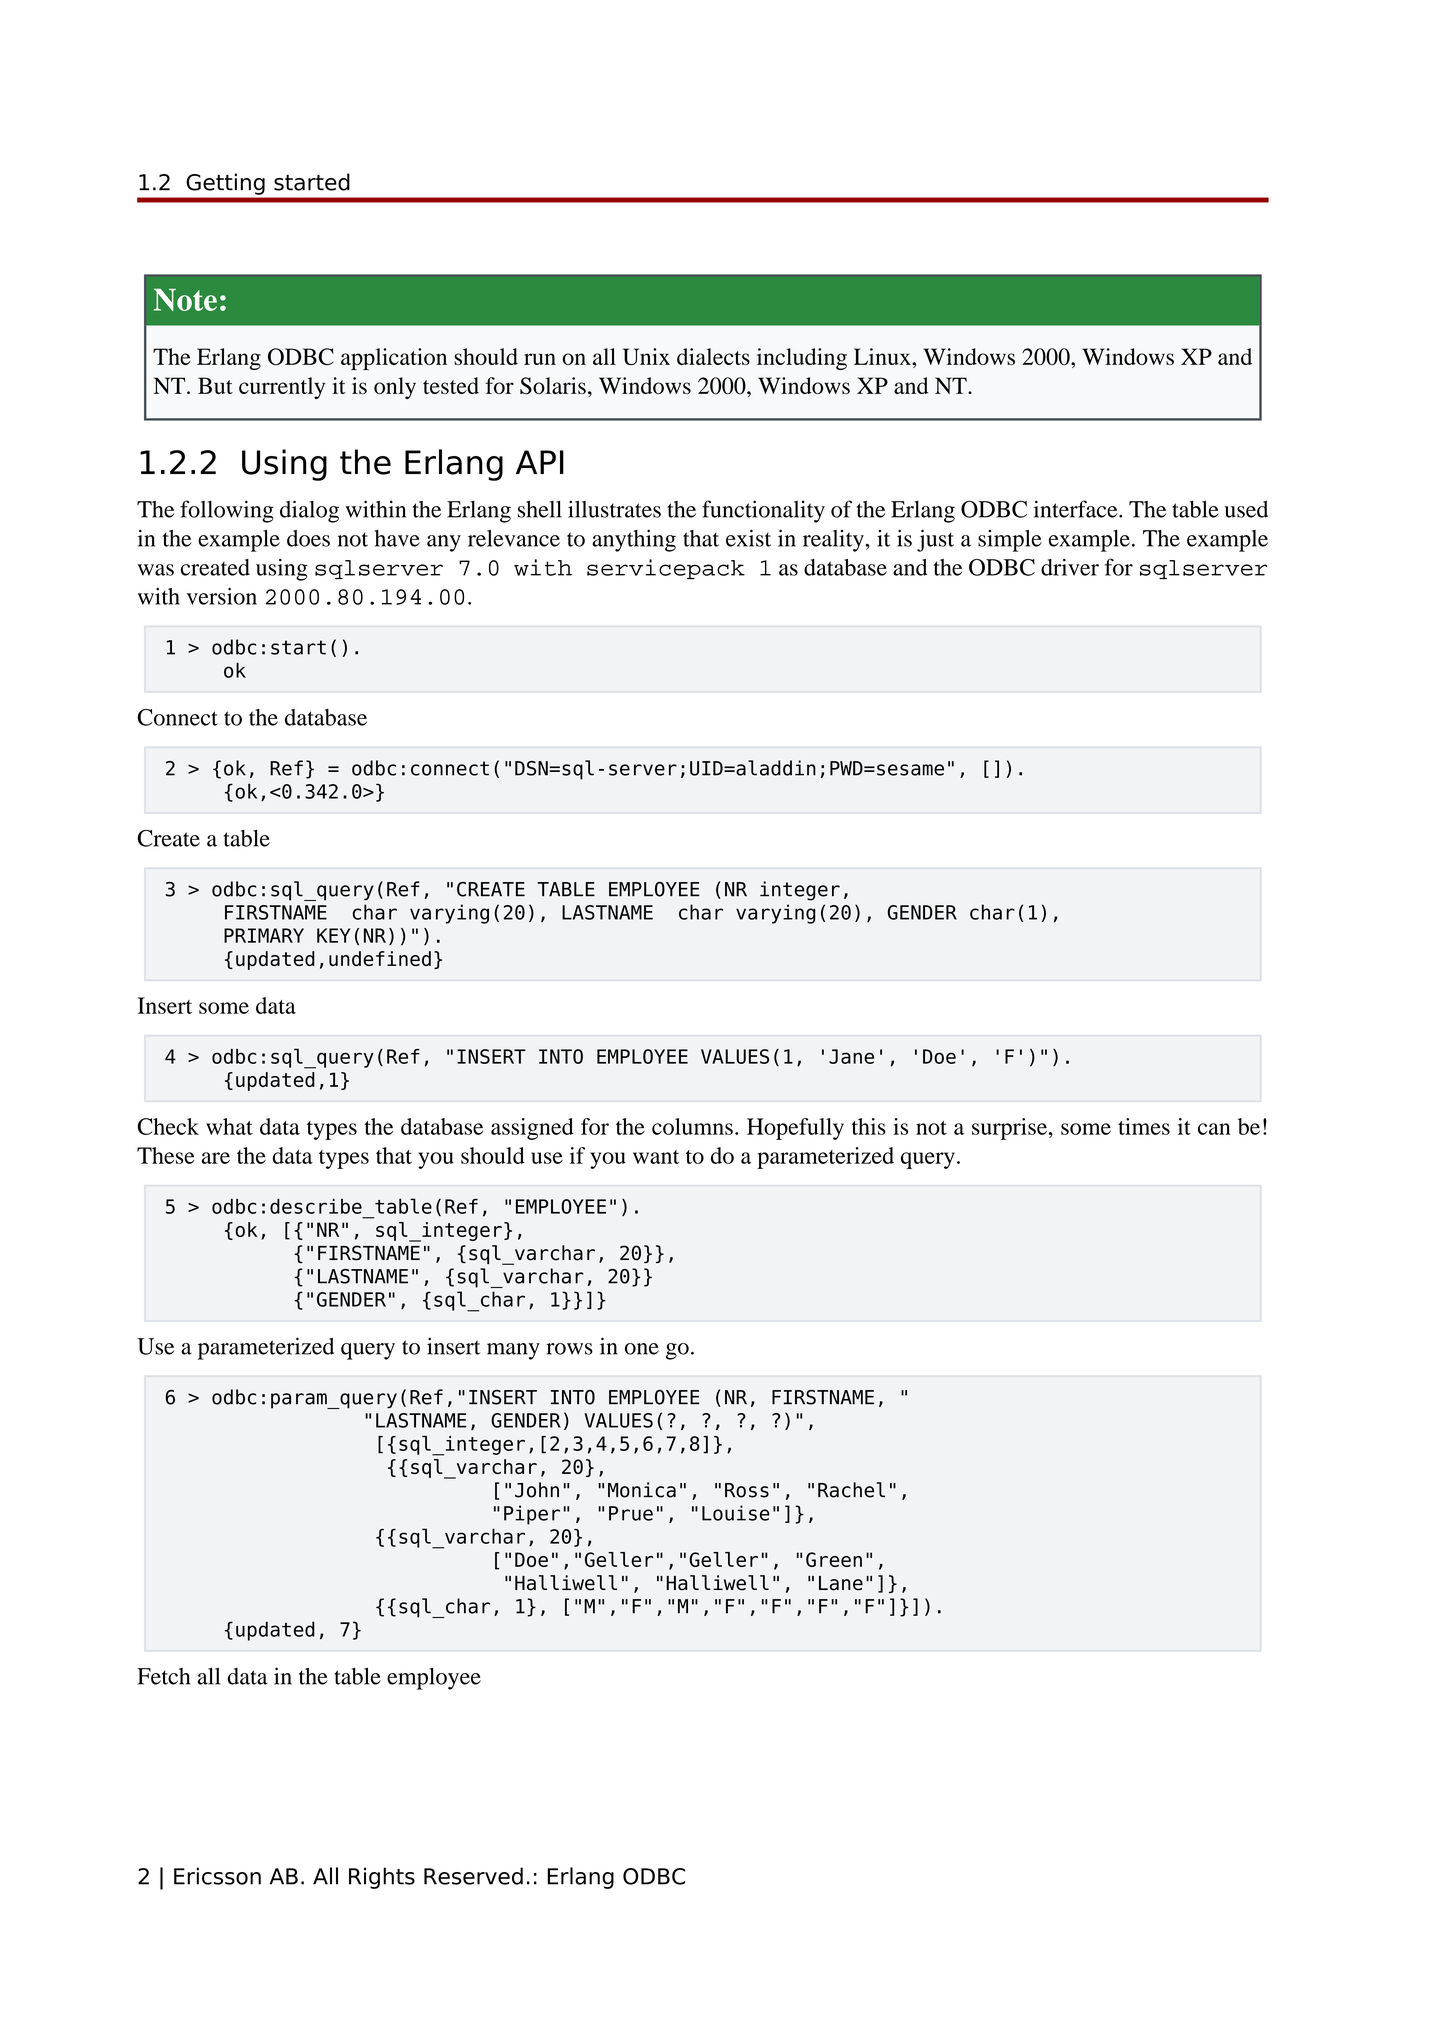 This screenshot has height=2037, width=1440. What do you see at coordinates (264, 935) in the screenshot?
I see `PRIMARY` at bounding box center [264, 935].
